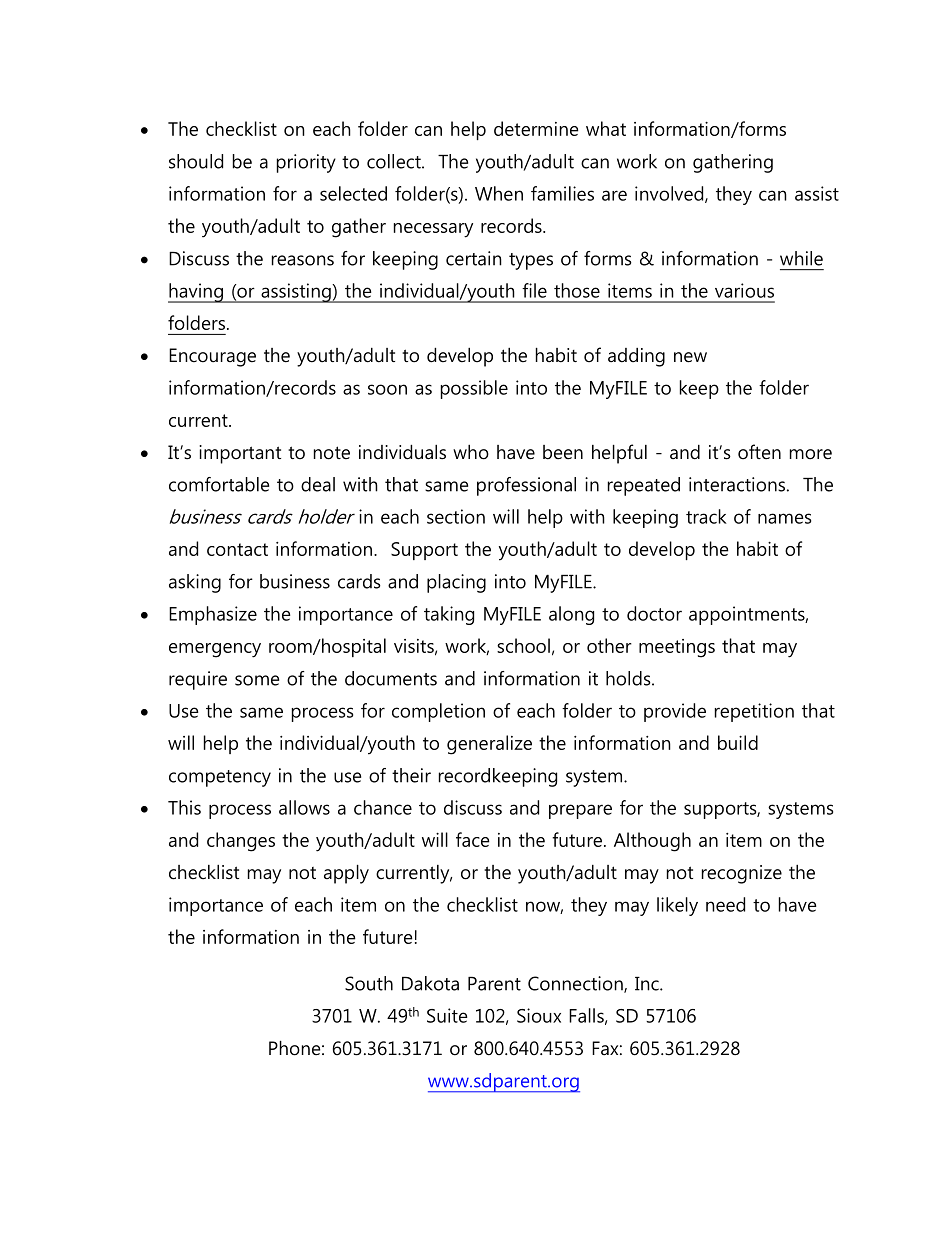  What do you see at coordinates (240, 454) in the screenshot?
I see `important` at bounding box center [240, 454].
